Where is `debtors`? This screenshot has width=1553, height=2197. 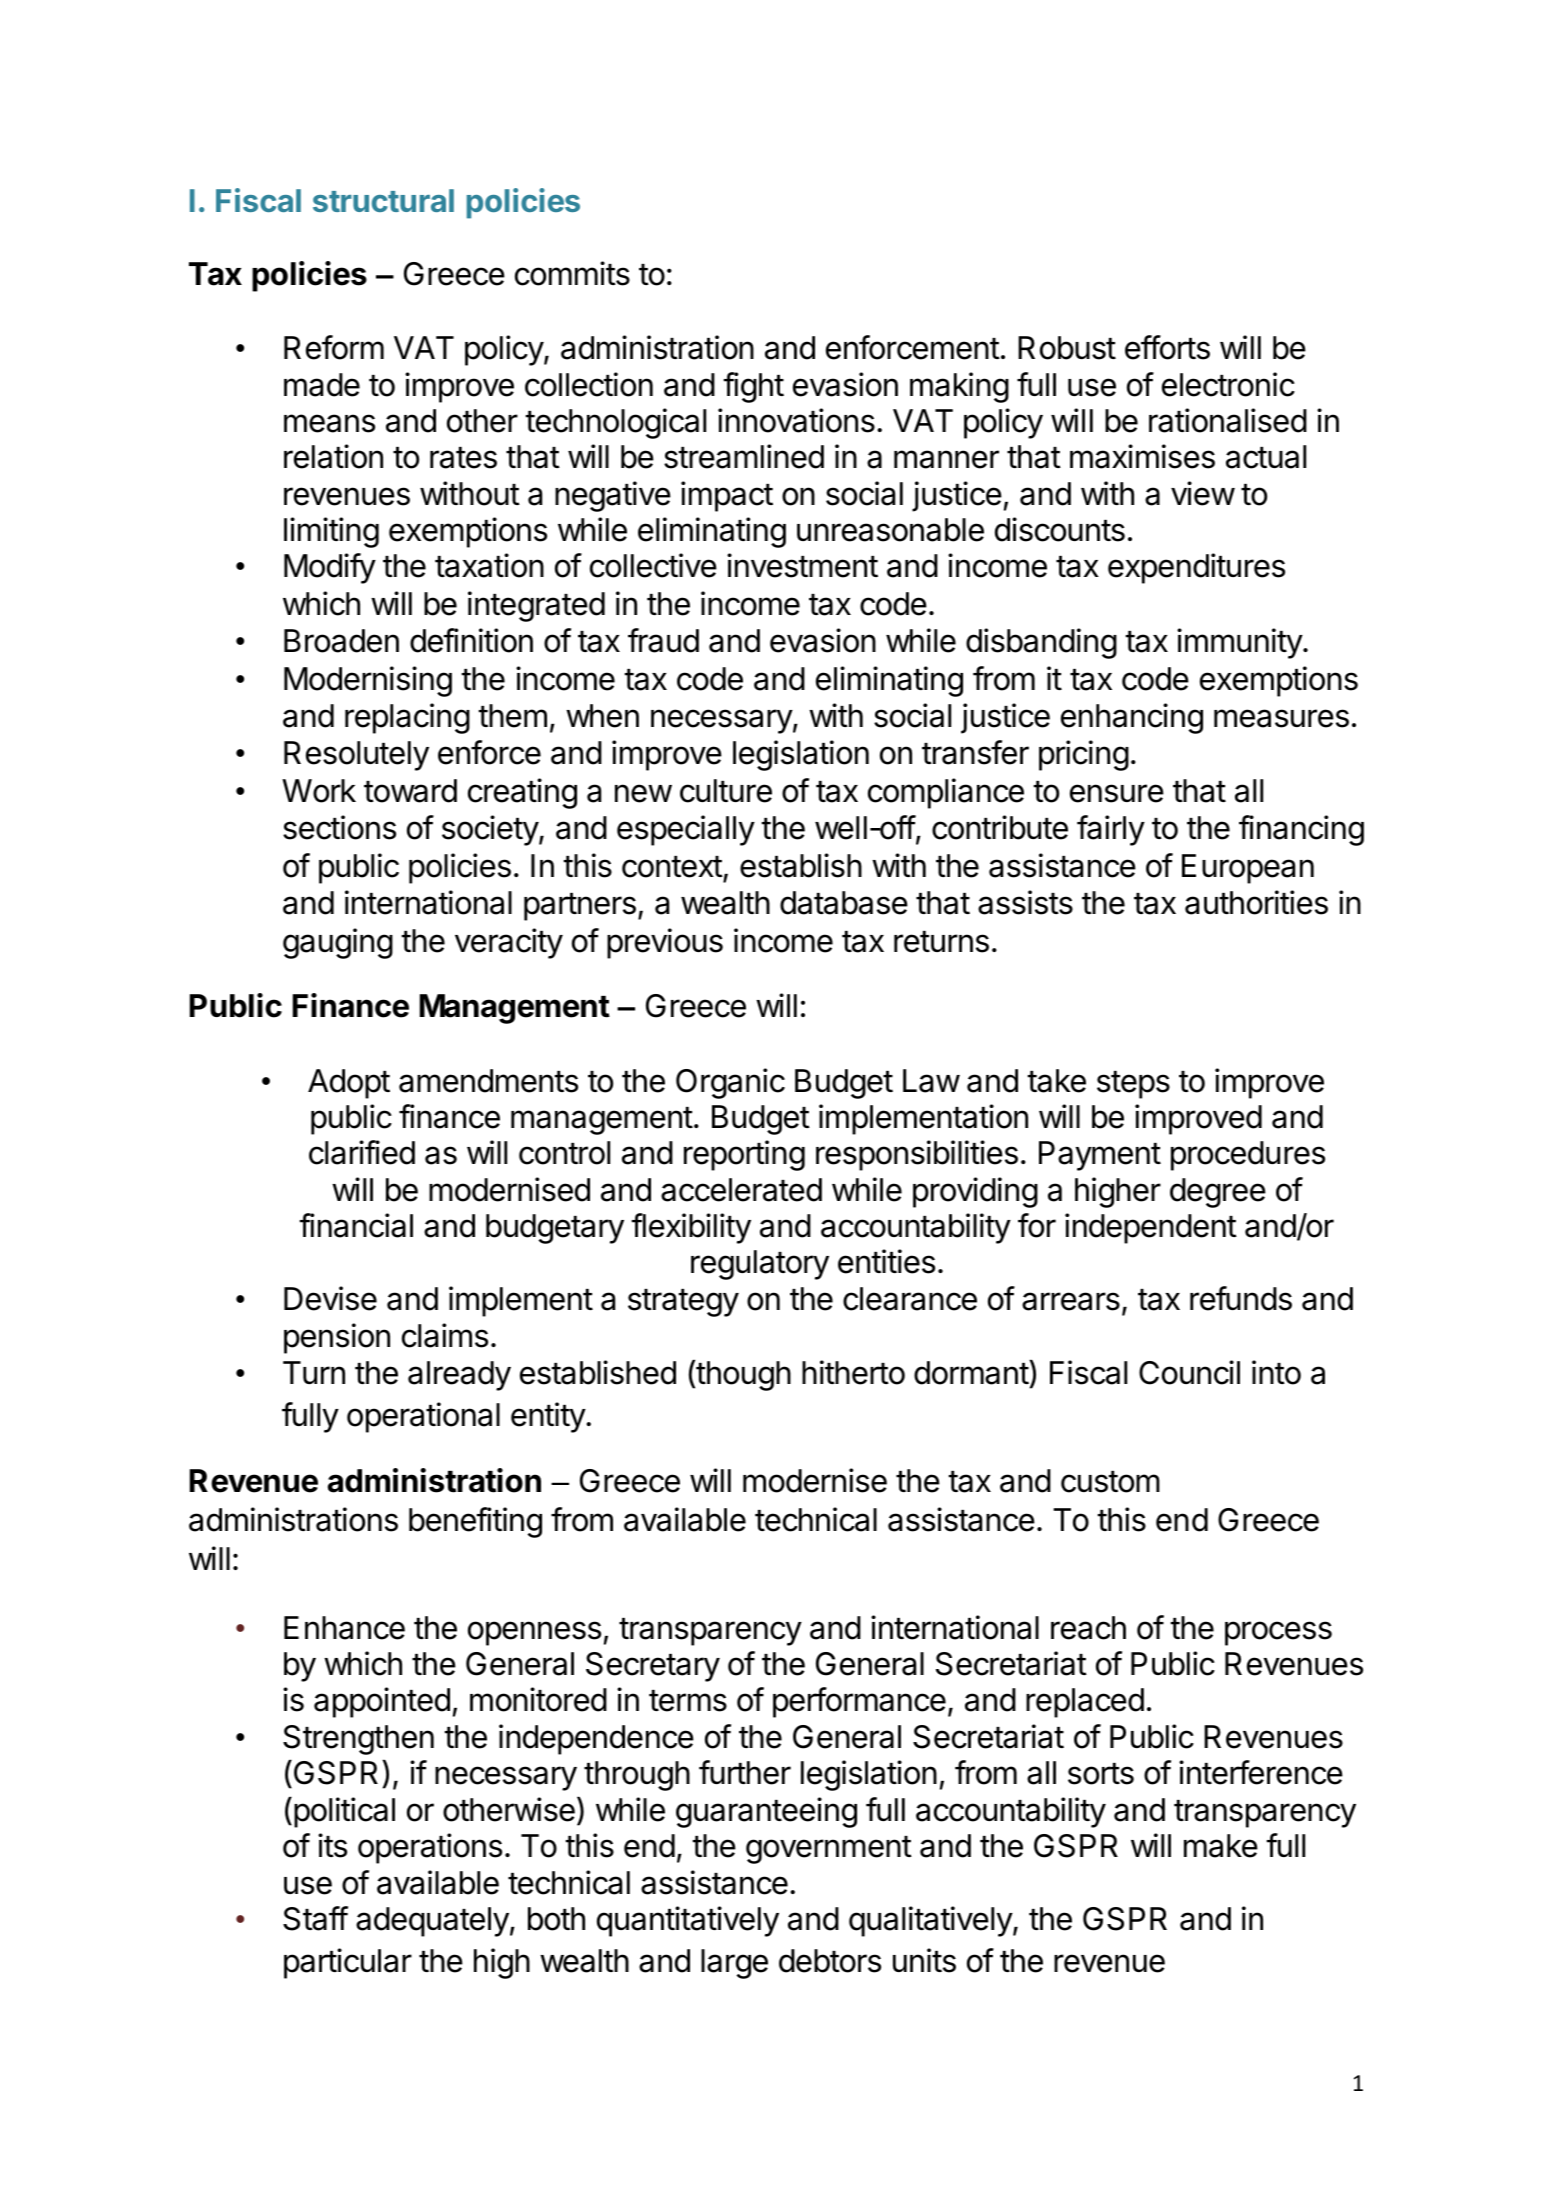
debtors is located at coordinates (830, 1961).
